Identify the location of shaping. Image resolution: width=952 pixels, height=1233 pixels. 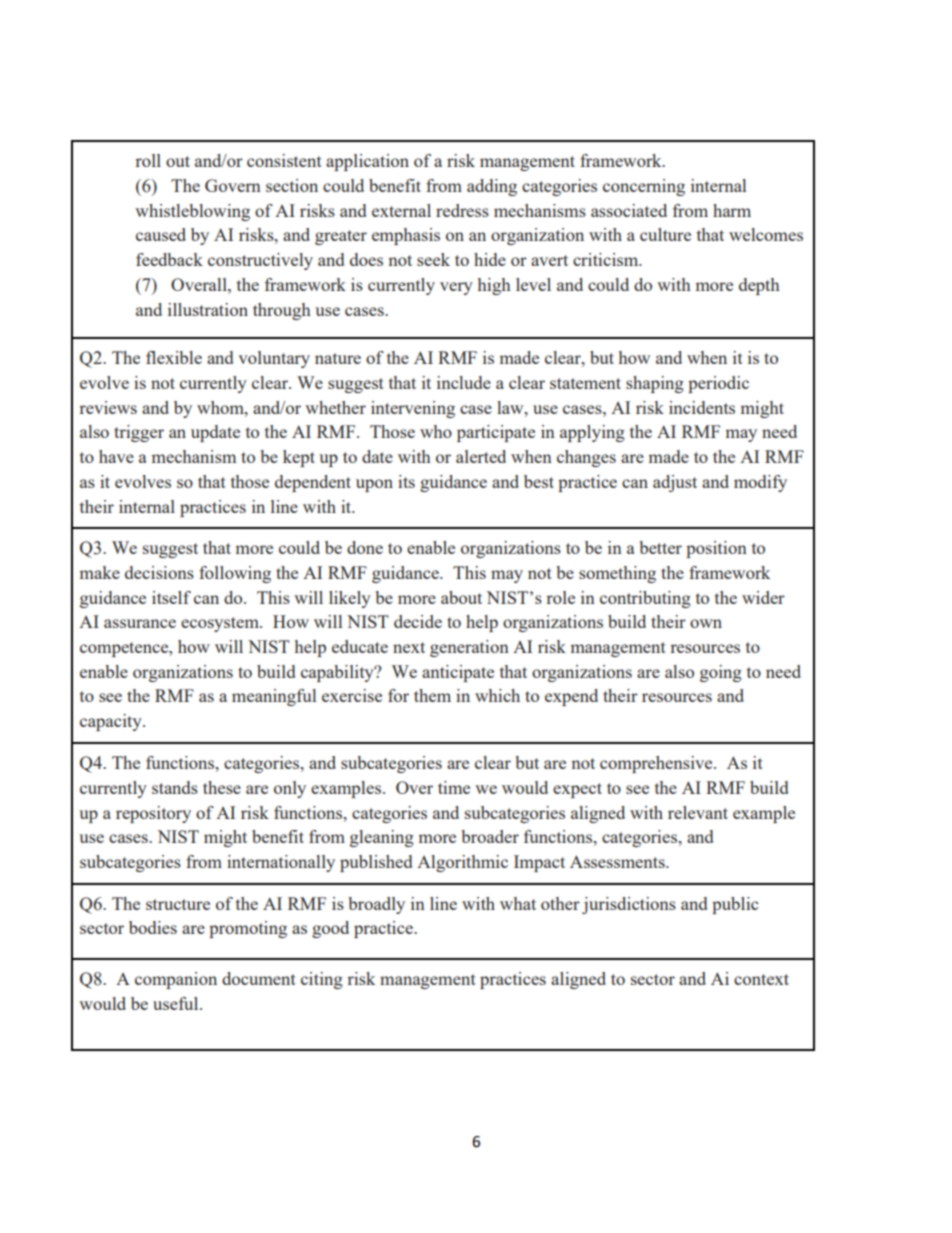
(655, 384).
